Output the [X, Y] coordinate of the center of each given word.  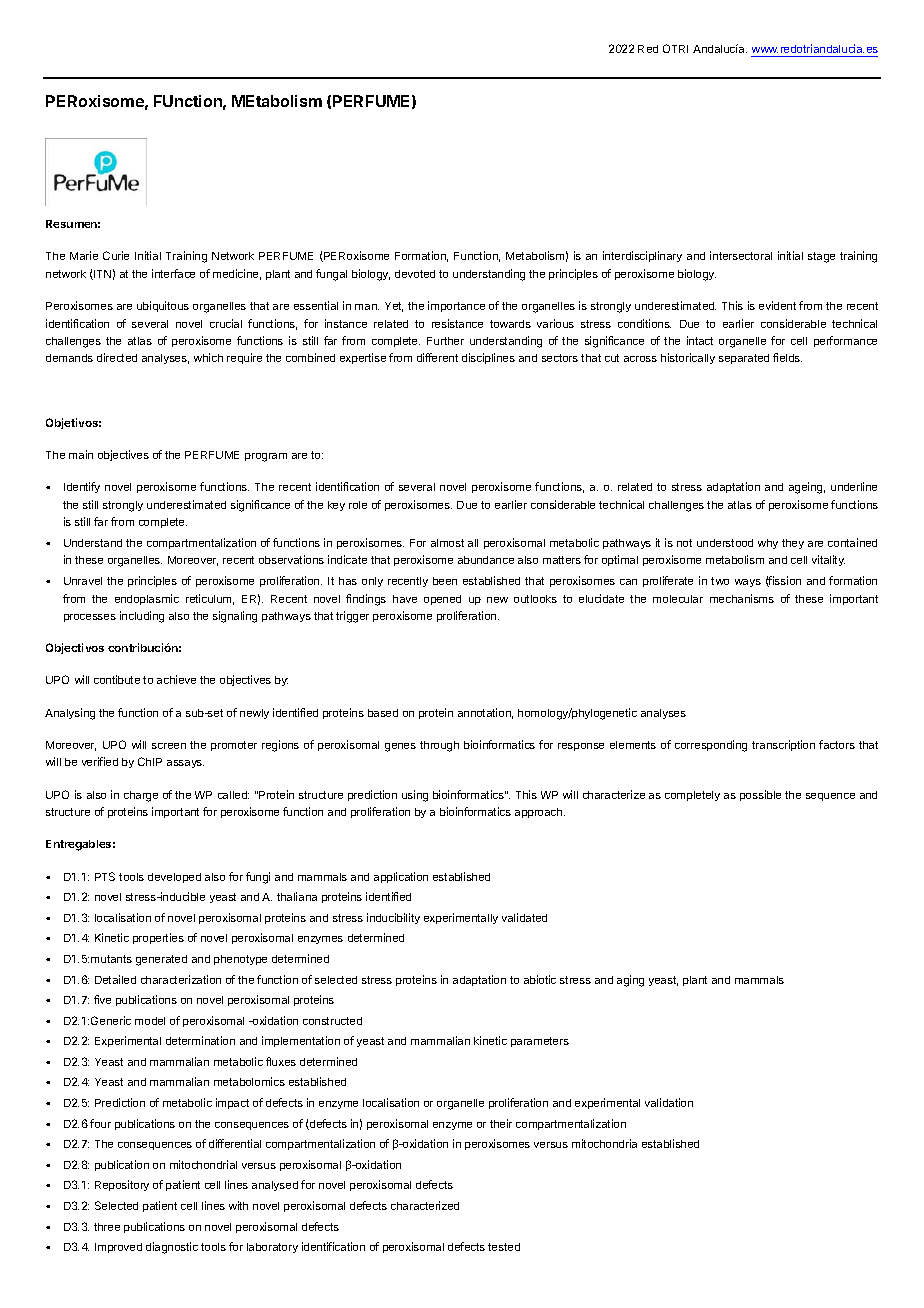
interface [173, 273]
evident [777, 305]
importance [456, 306]
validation [669, 1102]
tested [504, 1247]
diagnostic [172, 1248]
